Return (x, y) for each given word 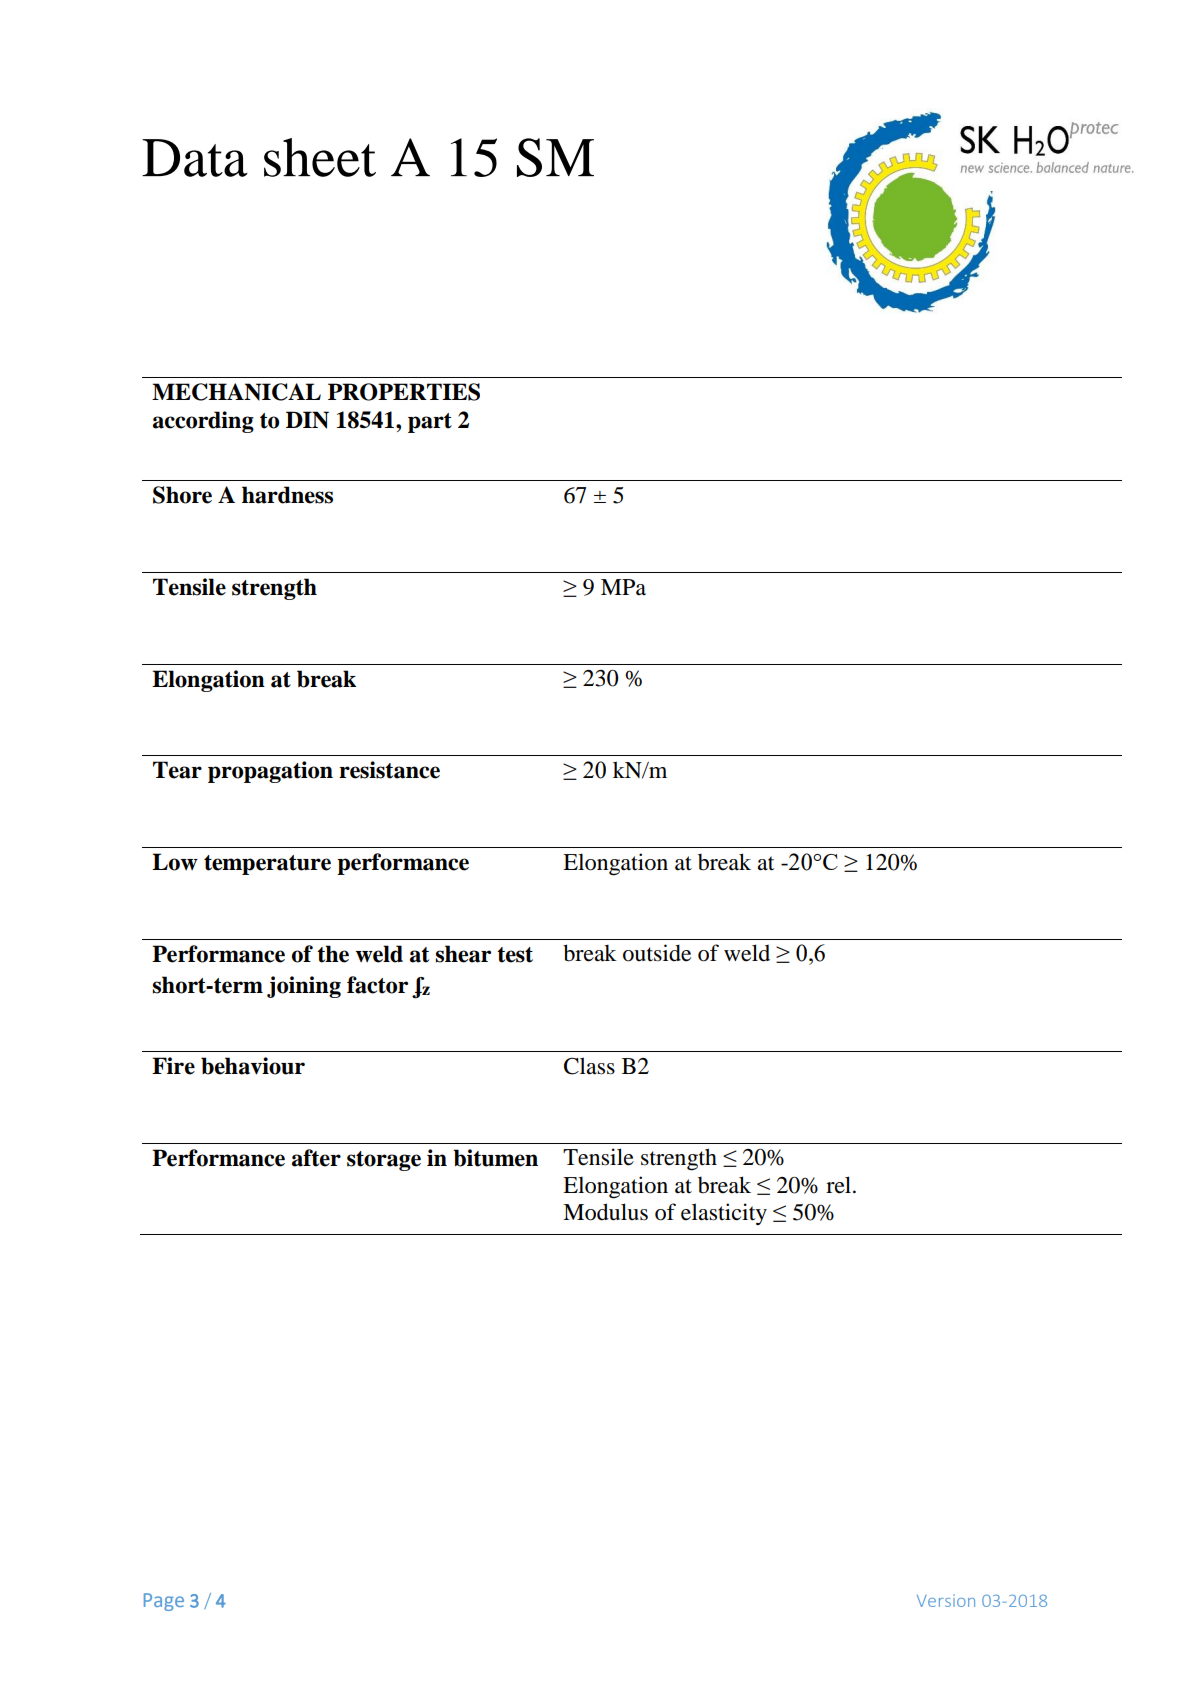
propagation (270, 772)
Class (589, 1066)
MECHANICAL (236, 392)
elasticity (724, 1214)
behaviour (253, 1066)
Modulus (605, 1212)
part (430, 423)
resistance (389, 770)
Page (164, 1602)
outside (657, 953)
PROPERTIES (404, 392)
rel (840, 1185)
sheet (320, 157)
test (515, 955)
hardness (287, 495)
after (316, 1158)
